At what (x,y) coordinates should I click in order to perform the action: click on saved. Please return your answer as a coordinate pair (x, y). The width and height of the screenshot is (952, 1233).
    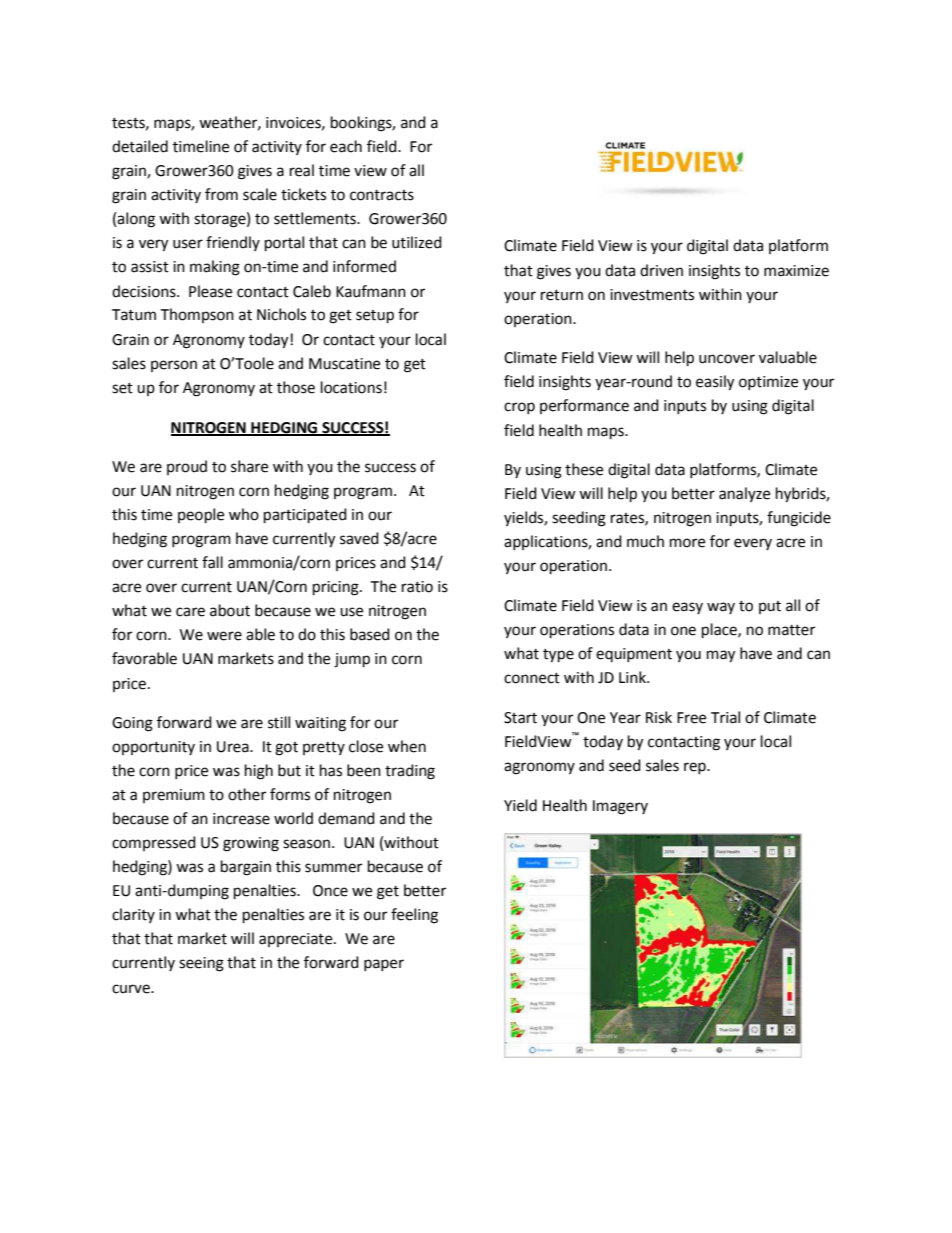
    Looking at the image, I should click on (359, 538).
